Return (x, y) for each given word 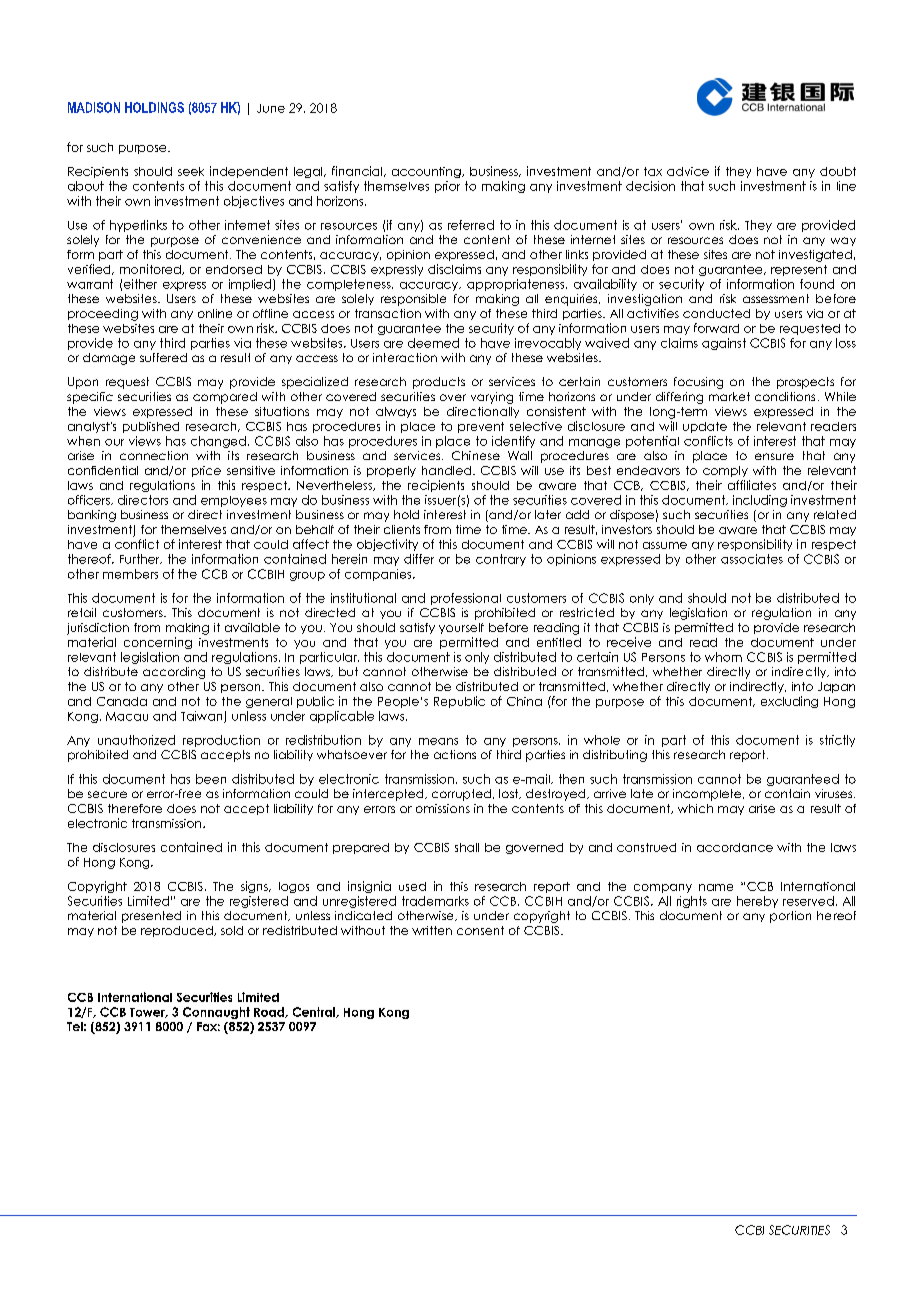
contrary (501, 560)
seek (191, 171)
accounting (427, 172)
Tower (148, 1013)
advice (688, 171)
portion (790, 917)
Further (141, 559)
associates (752, 559)
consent (480, 930)
